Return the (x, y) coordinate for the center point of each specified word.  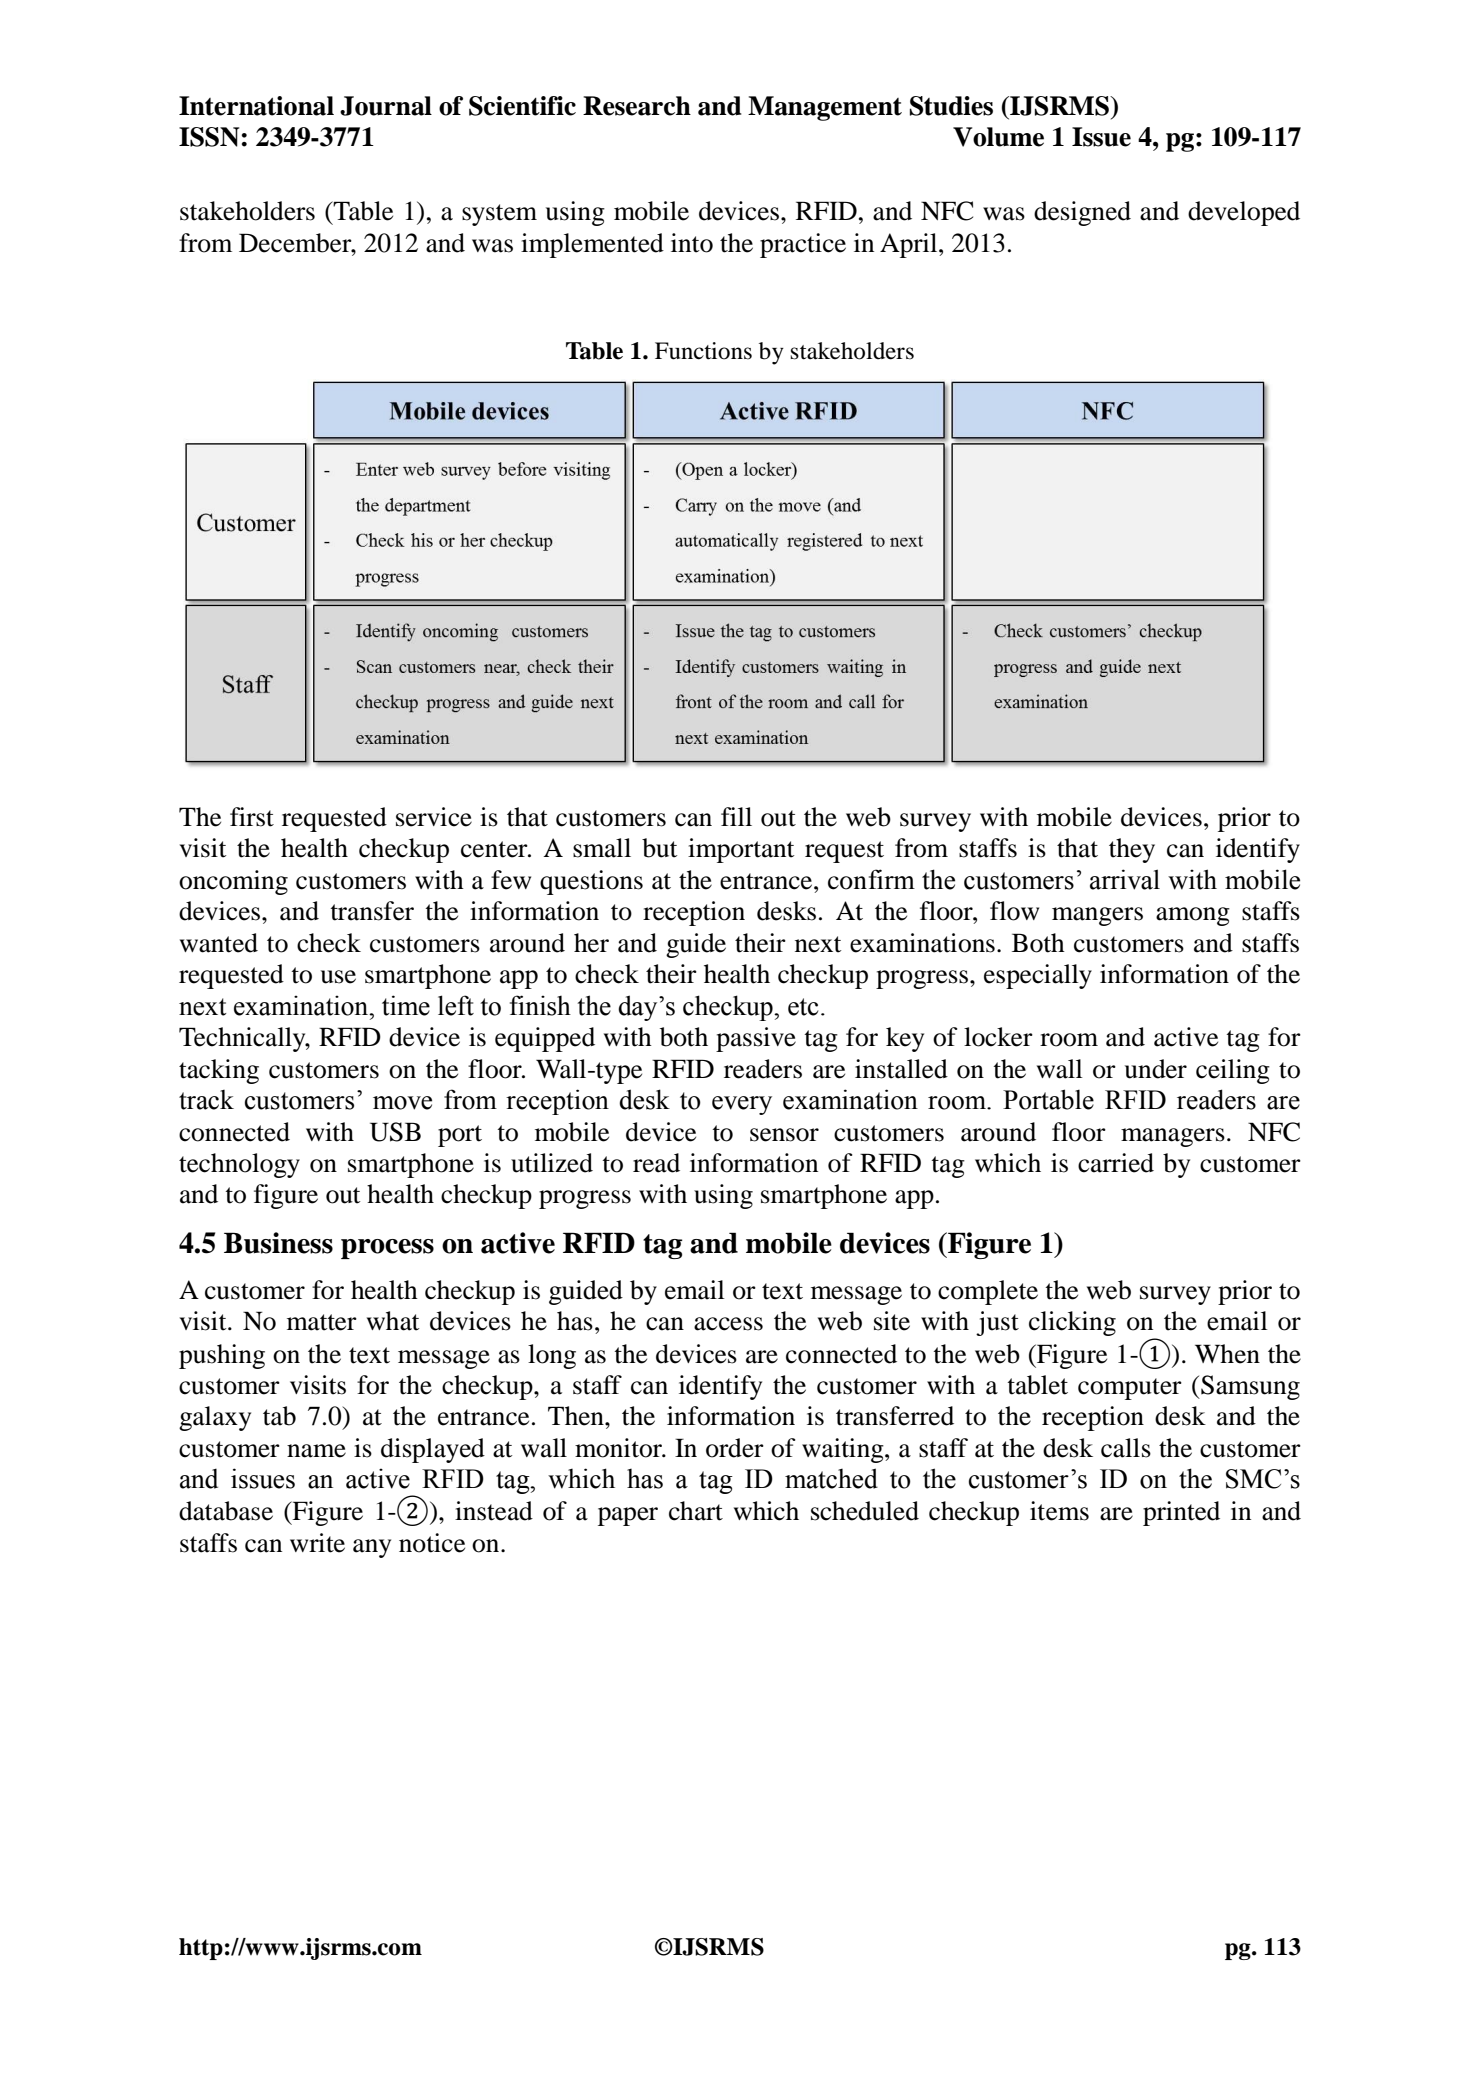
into (692, 243)
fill (736, 816)
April (910, 245)
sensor (784, 1135)
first (252, 817)
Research (637, 106)
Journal (386, 106)
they (1132, 850)
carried (1116, 1163)
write (317, 1543)
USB (395, 1132)
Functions (703, 351)
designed (1082, 213)
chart (696, 1511)
